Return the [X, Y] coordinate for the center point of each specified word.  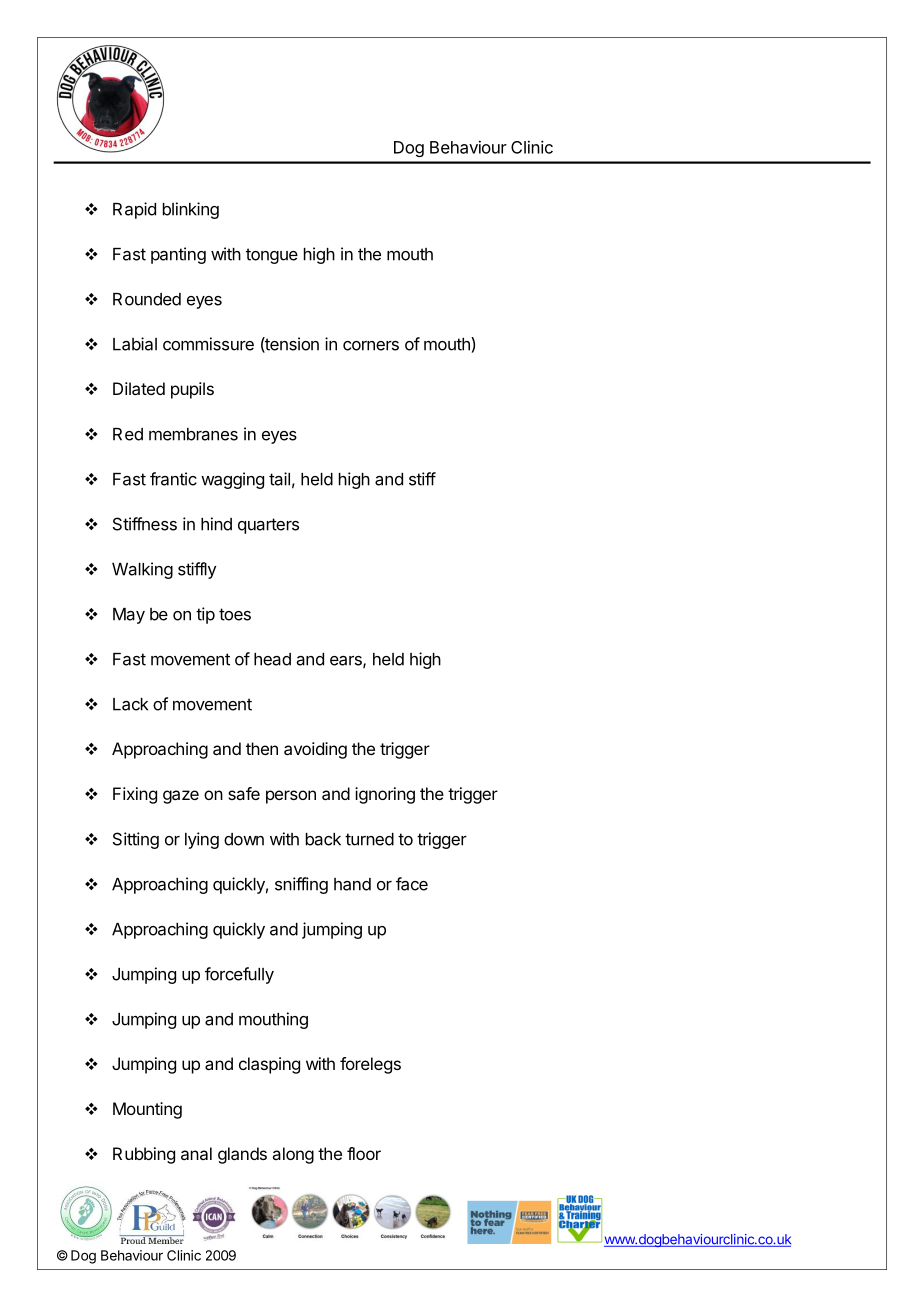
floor [364, 1153]
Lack [130, 704]
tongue [272, 256]
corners [371, 346]
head [272, 659]
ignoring [385, 795]
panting [178, 255]
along [293, 1155]
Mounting [147, 1110]
